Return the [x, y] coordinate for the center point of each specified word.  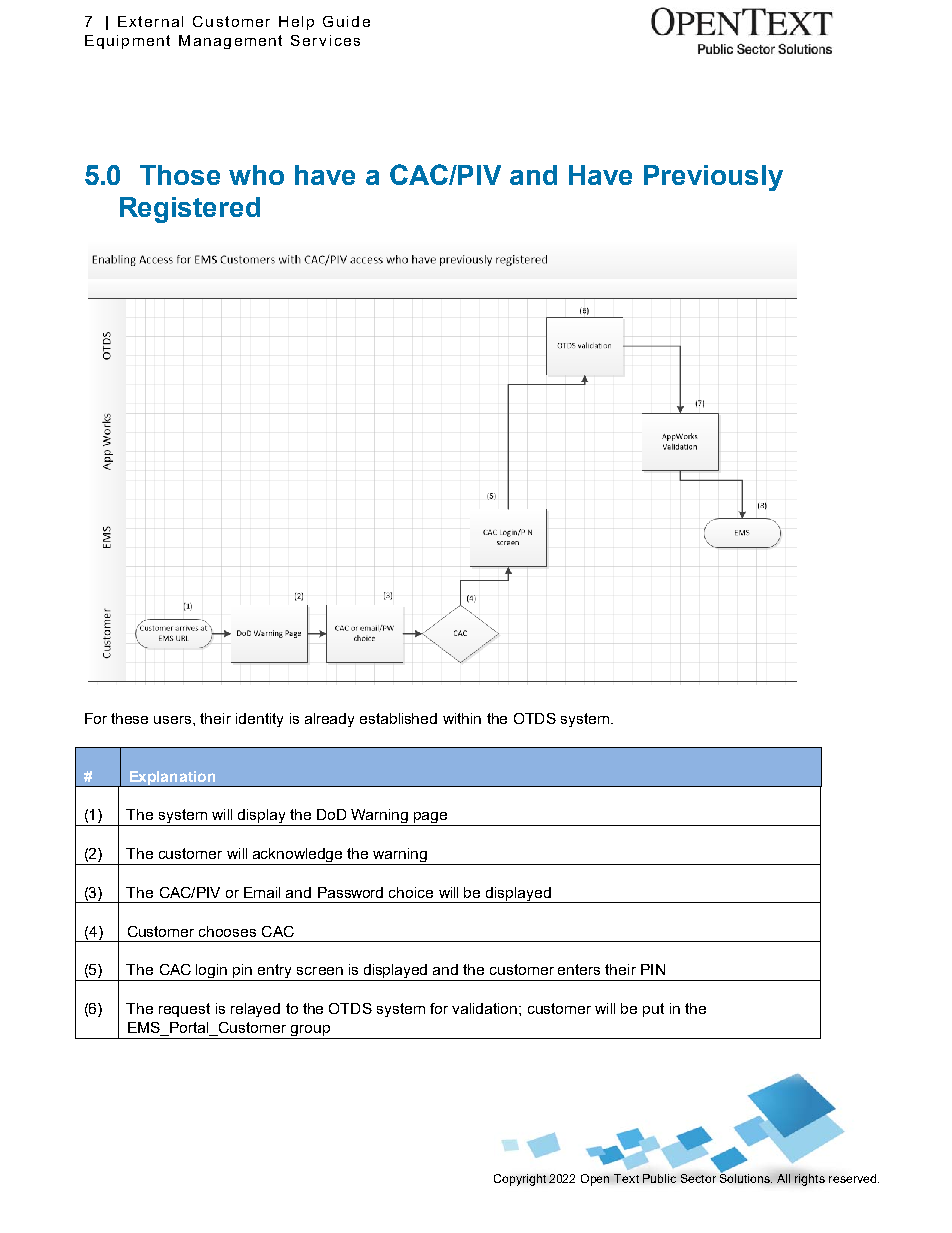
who [256, 175]
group [310, 1032]
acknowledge [298, 856]
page [431, 819]
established [398, 718]
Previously [713, 178]
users [174, 720]
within [462, 718]
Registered [190, 210]
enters [579, 969]
